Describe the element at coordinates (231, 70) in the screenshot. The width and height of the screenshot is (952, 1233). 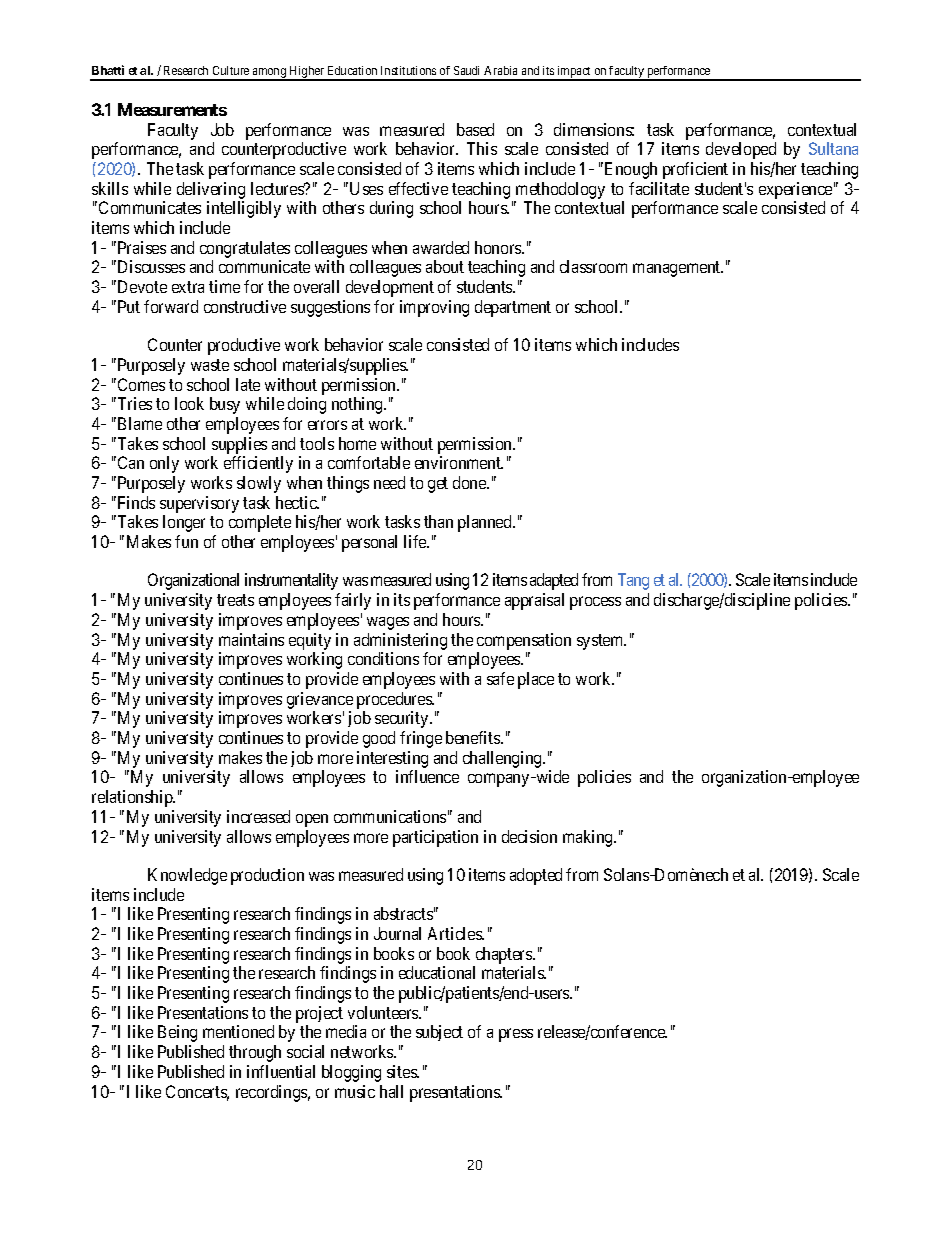
I see `Culture` at that location.
